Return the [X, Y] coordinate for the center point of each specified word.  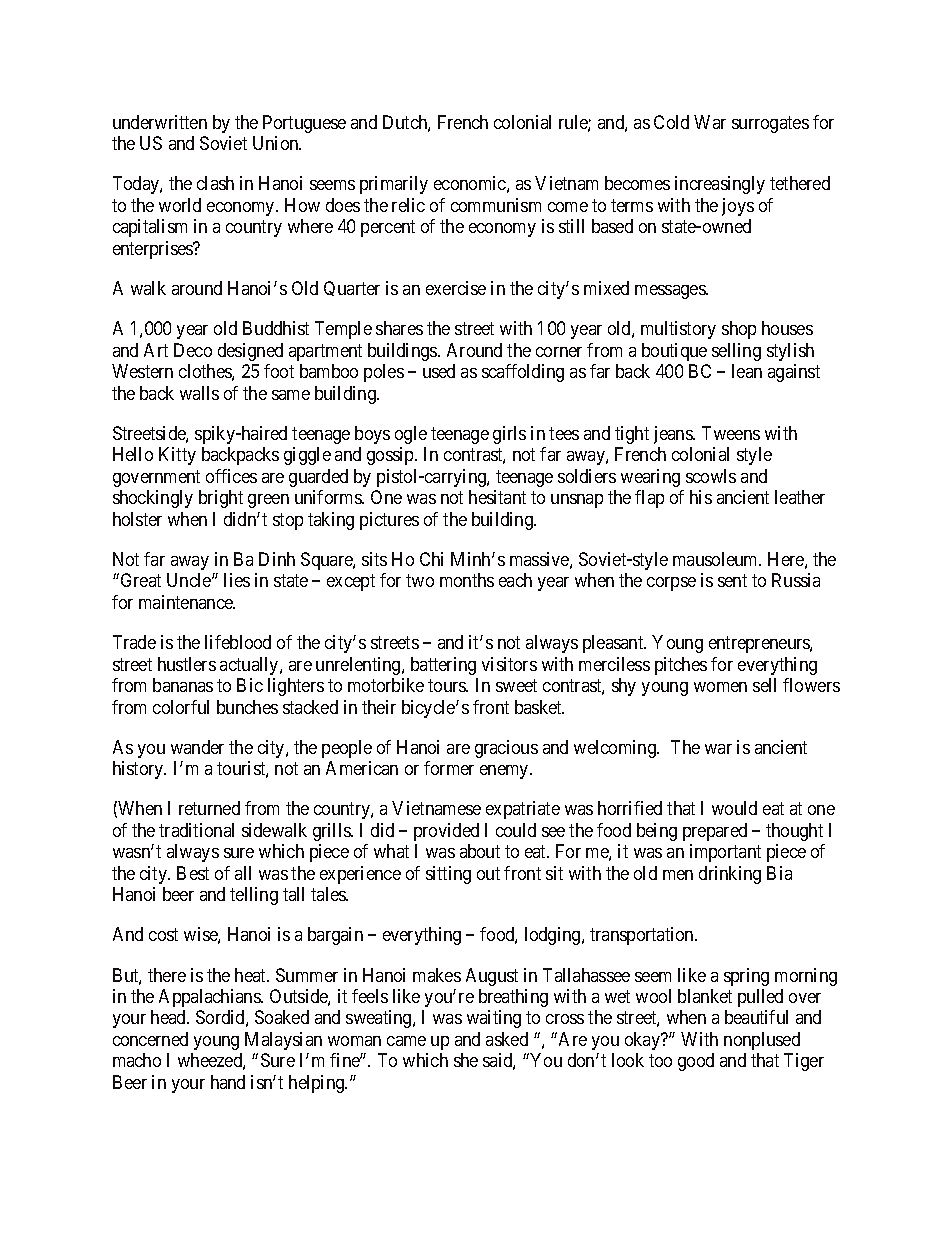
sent [732, 581]
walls [199, 393]
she [466, 1060]
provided [446, 832]
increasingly [720, 185]
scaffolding [523, 373]
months [467, 580]
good [696, 1062]
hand [228, 1082]
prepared [715, 832]
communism [496, 205]
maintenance [187, 602]
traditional [196, 830]
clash [215, 183]
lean [747, 371]
